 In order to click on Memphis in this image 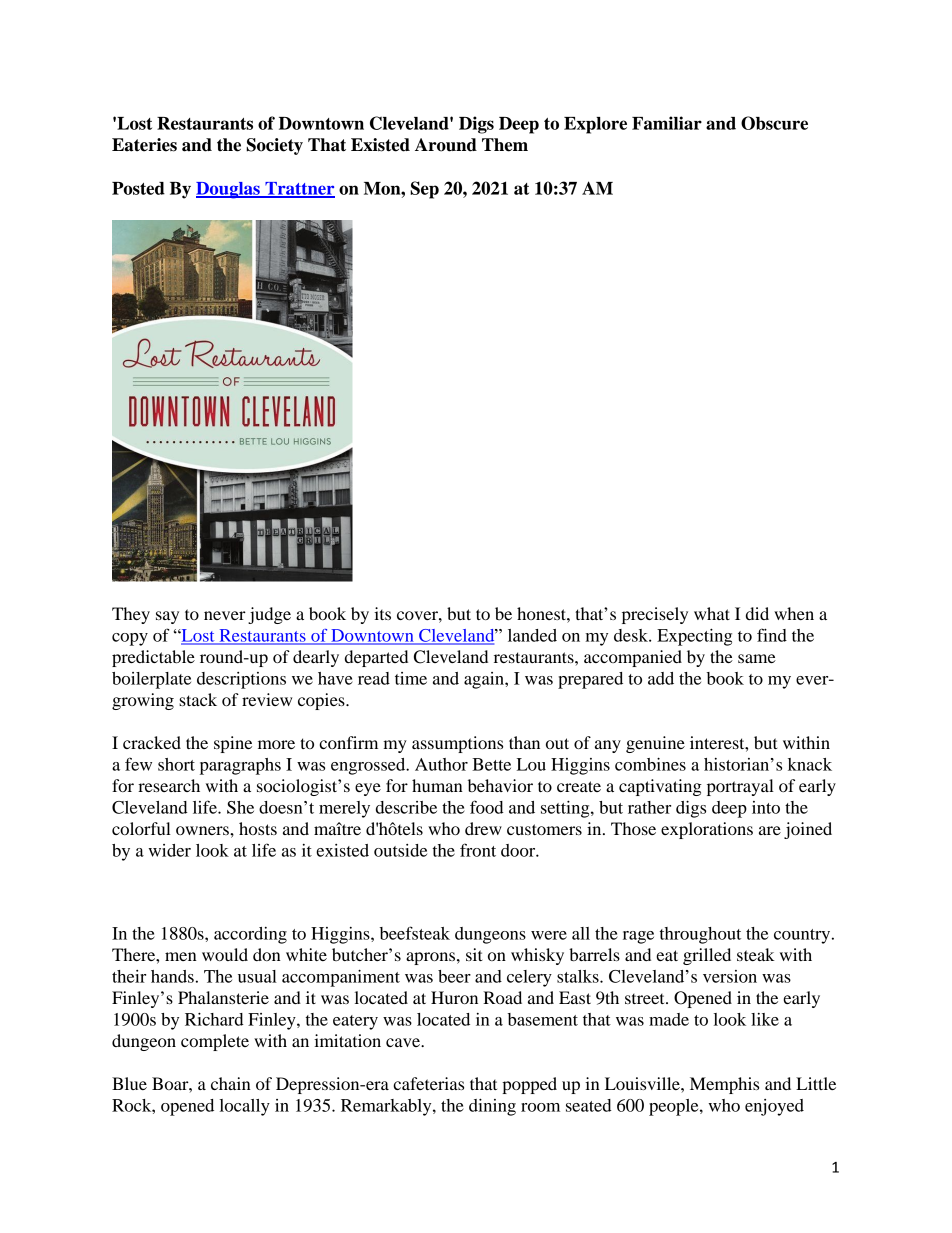, I will do `click(724, 1085)`.
